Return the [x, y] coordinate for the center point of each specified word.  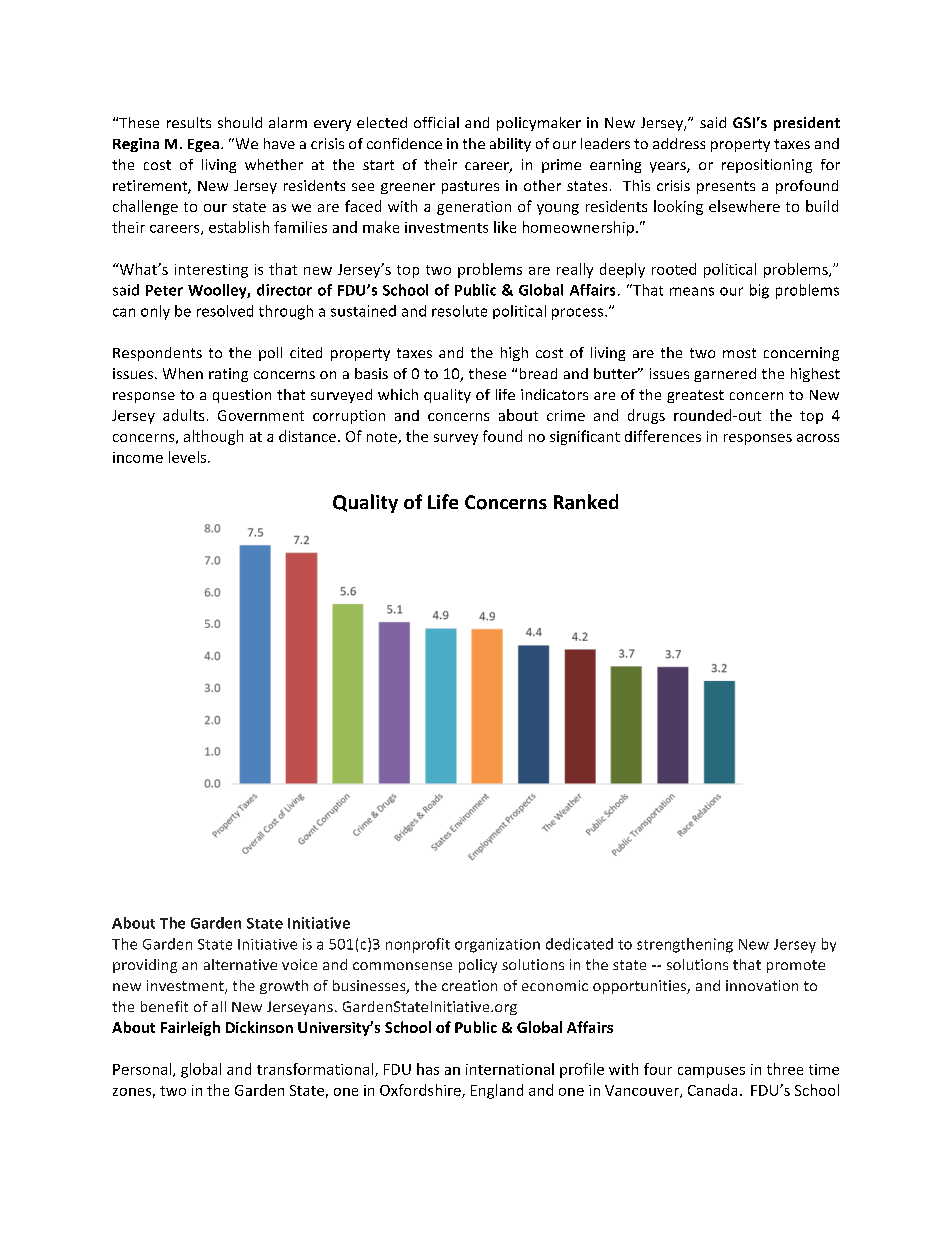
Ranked [586, 502]
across [818, 438]
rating [228, 375]
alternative [240, 964]
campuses [711, 1072]
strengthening [685, 945]
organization [497, 945]
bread [538, 373]
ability [510, 145]
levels [187, 457]
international [510, 1069]
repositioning [767, 166]
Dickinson [259, 1027]
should [240, 122]
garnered [725, 375]
